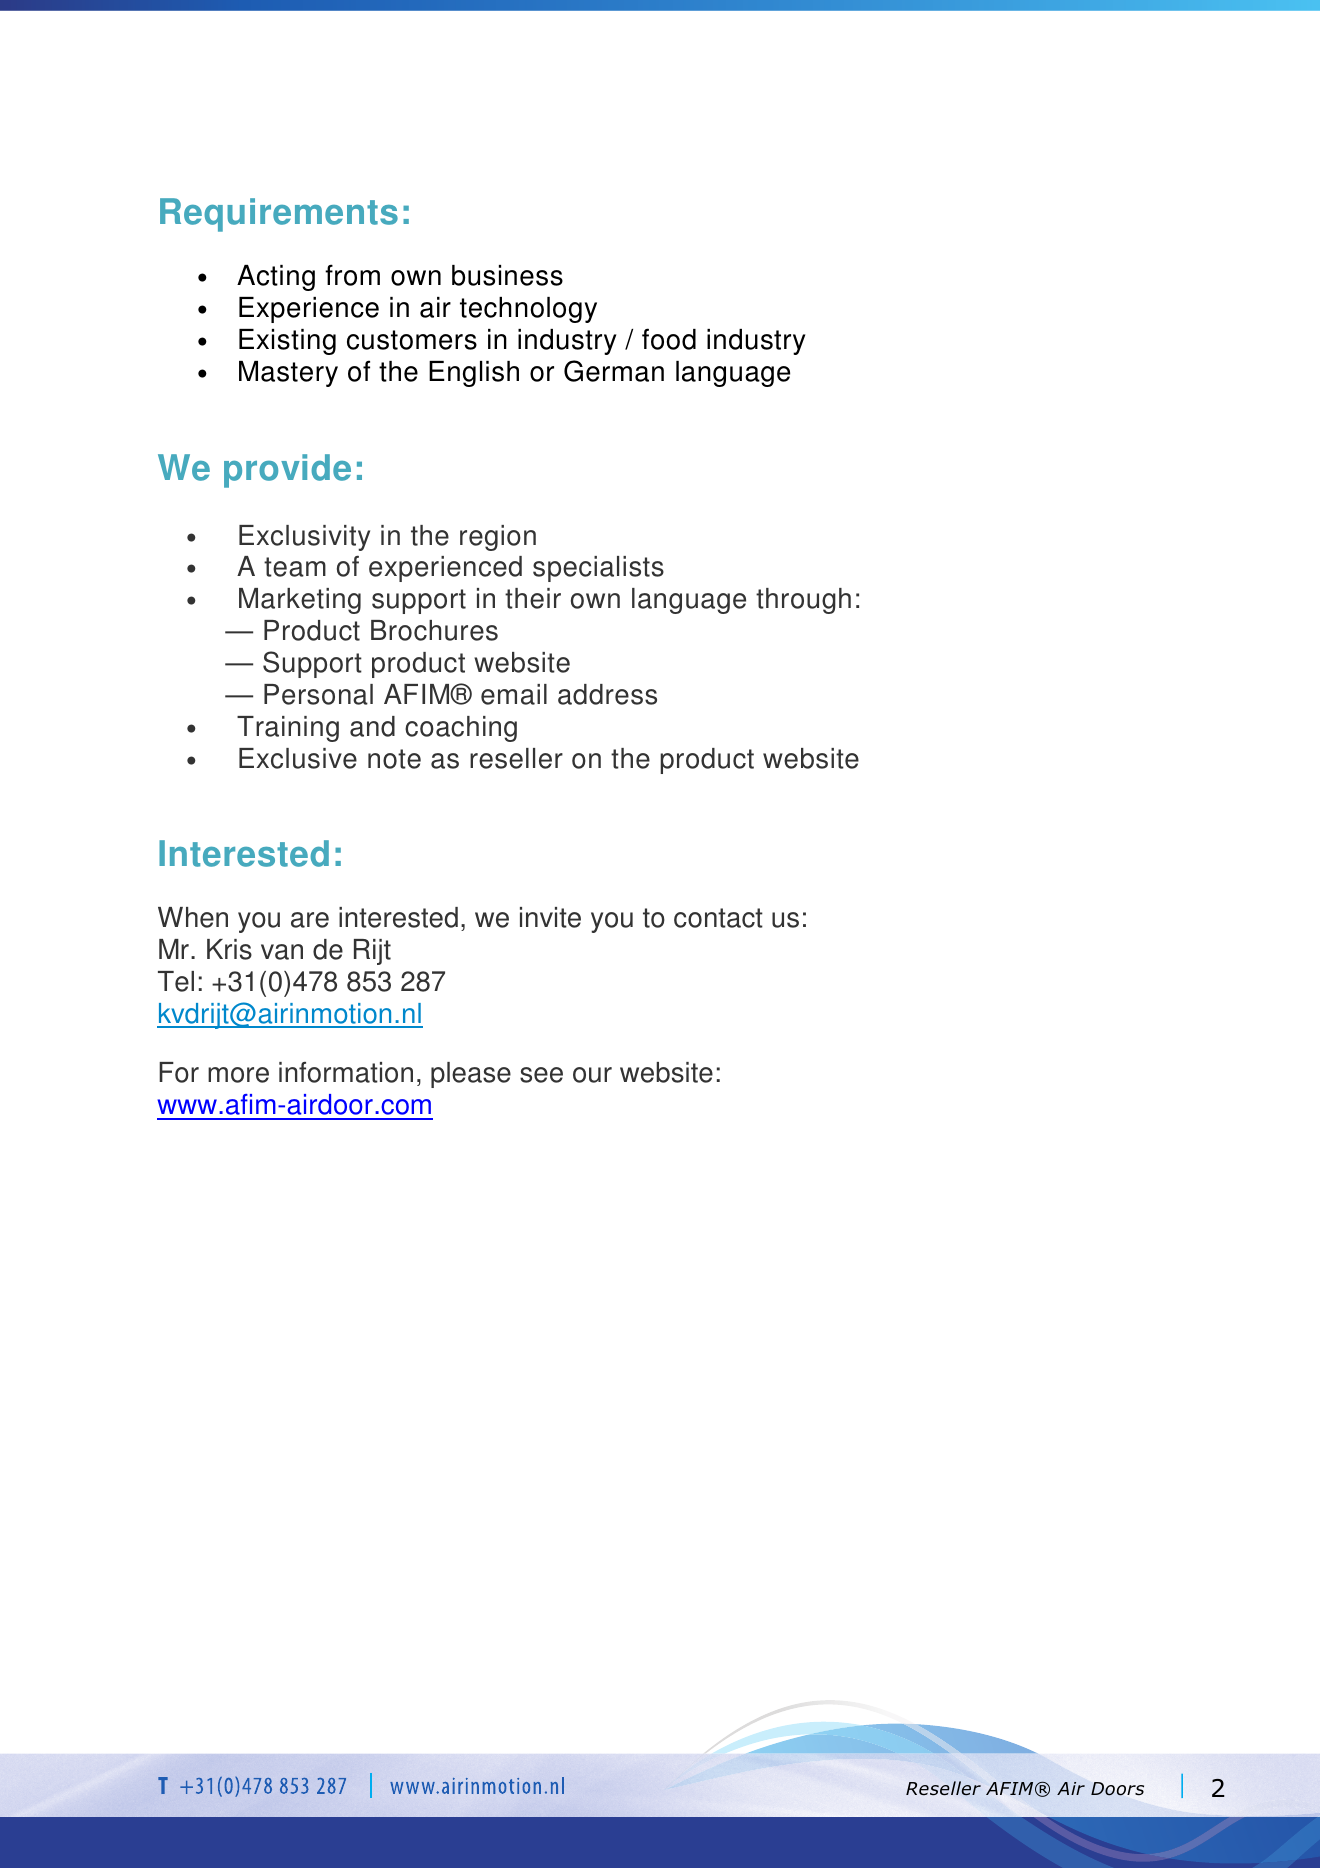  What do you see at coordinates (541, 1075) in the screenshot?
I see `see` at bounding box center [541, 1075].
